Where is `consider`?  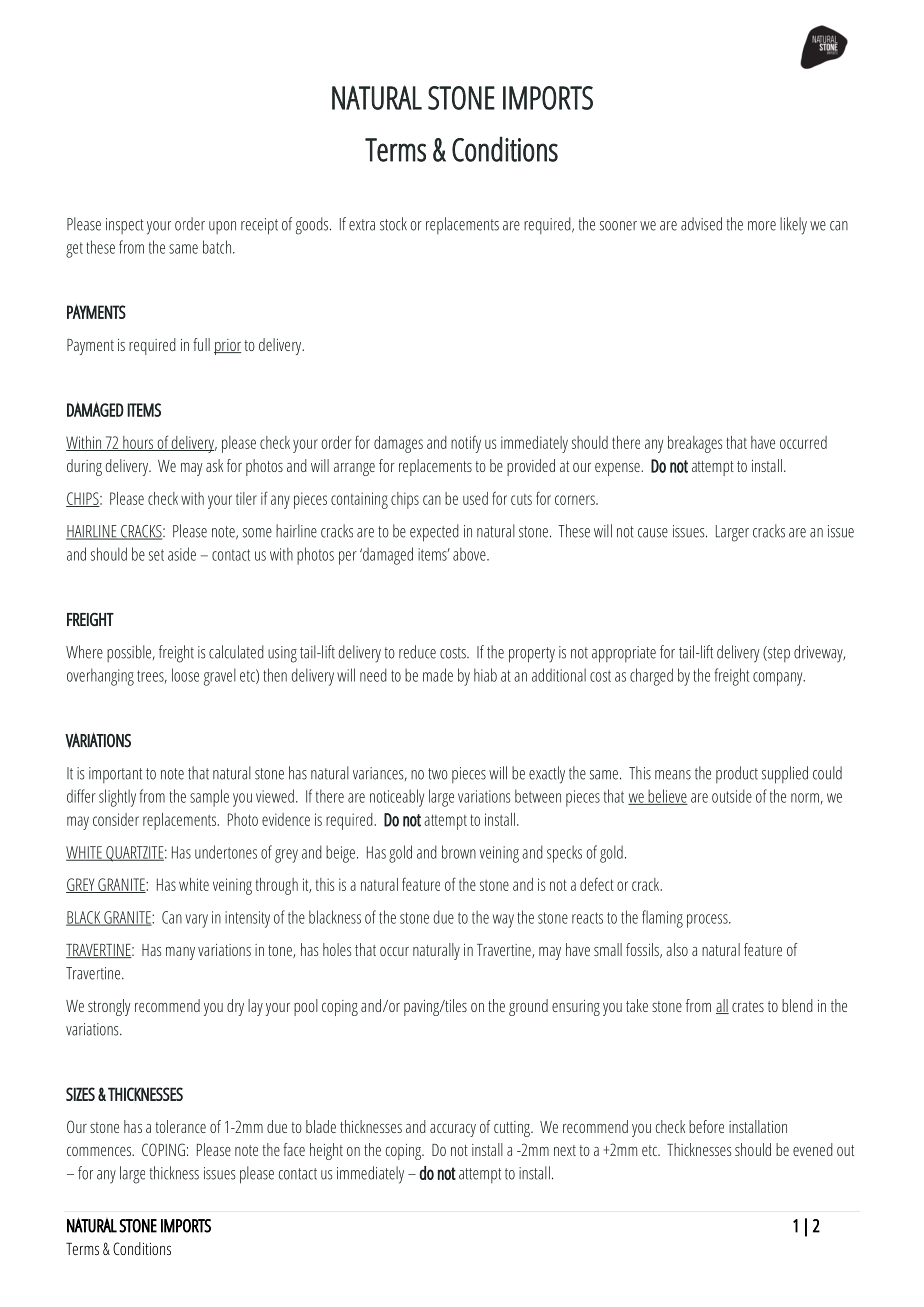 consider is located at coordinates (116, 819).
